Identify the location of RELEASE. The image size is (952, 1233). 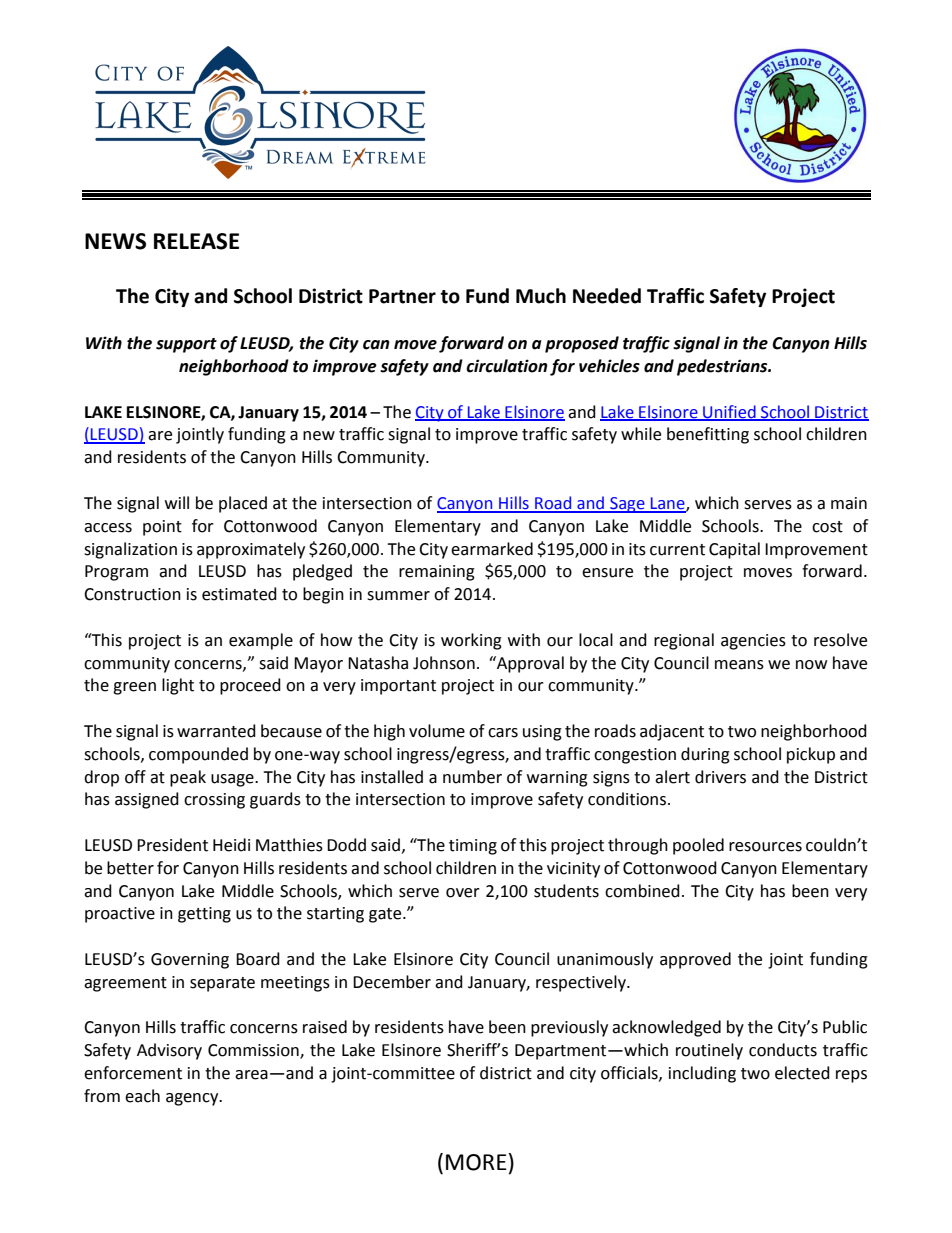
(196, 241).
